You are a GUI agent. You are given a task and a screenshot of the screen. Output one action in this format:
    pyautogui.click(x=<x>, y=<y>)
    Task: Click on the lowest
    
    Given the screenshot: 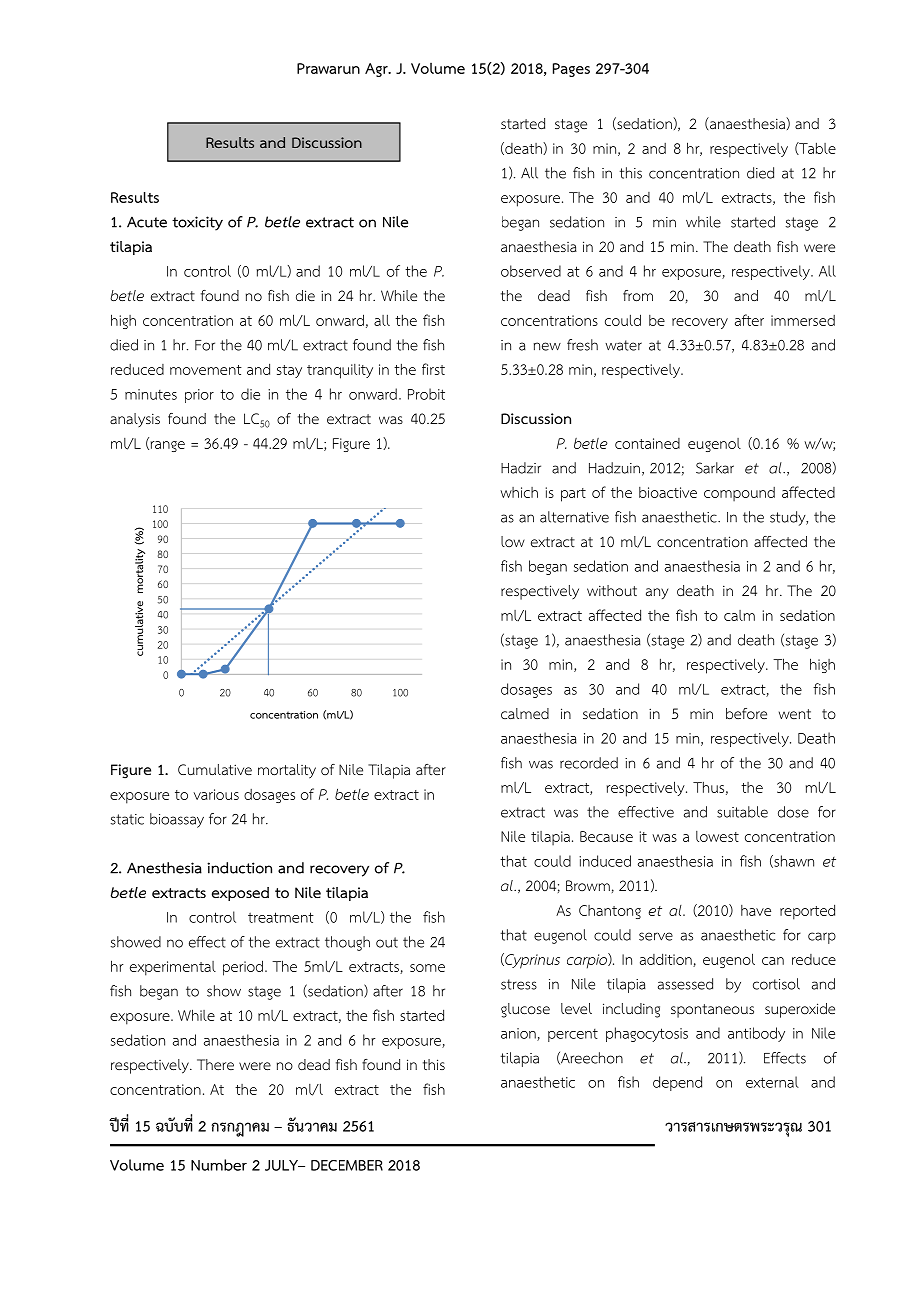 What is the action you would take?
    pyautogui.click(x=717, y=836)
